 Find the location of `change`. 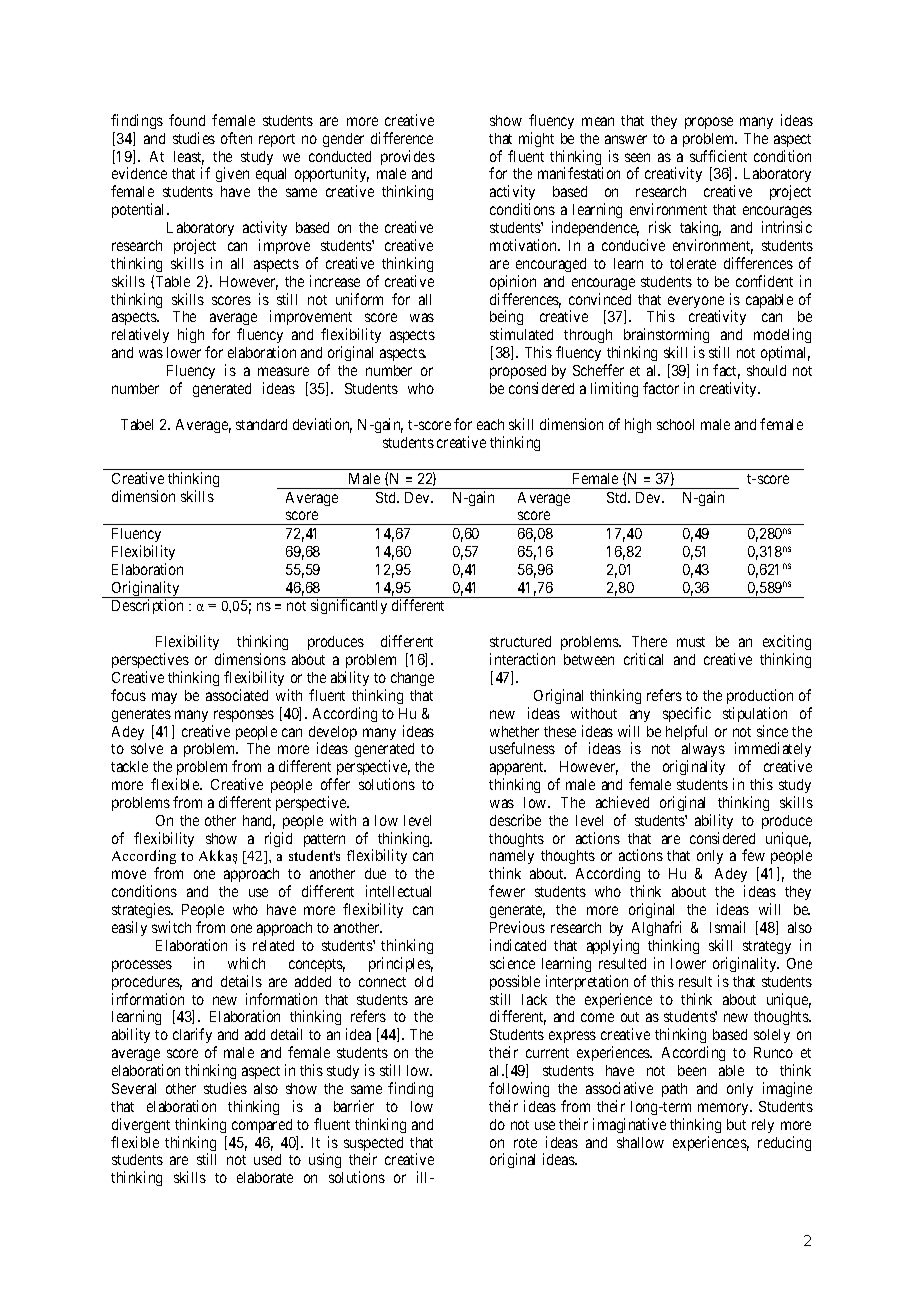

change is located at coordinates (412, 679).
